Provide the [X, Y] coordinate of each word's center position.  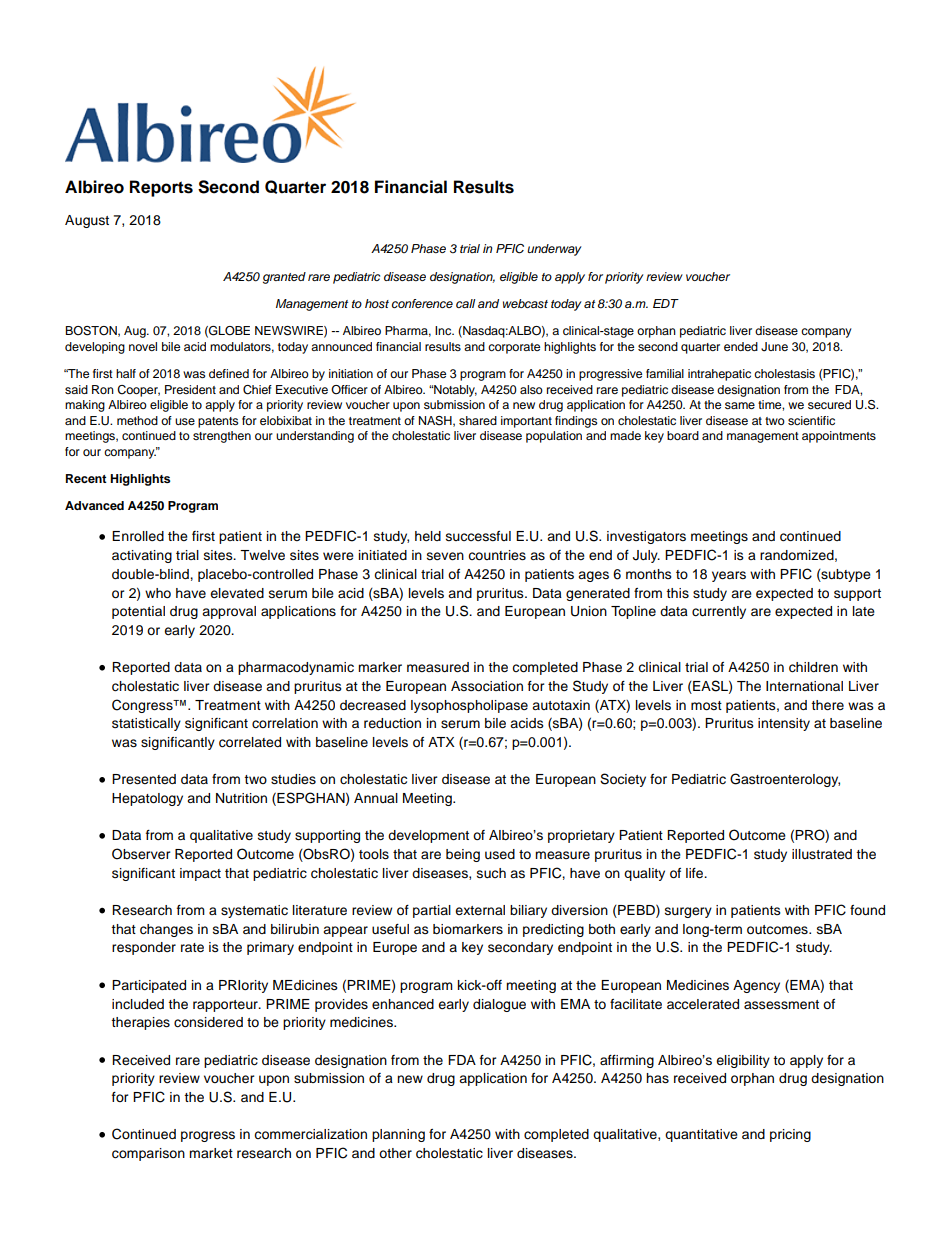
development [428, 836]
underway [554, 250]
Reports [161, 188]
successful [478, 536]
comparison [148, 1154]
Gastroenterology [785, 780]
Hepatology [147, 799]
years [729, 576]
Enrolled [138, 536]
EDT [666, 303]
